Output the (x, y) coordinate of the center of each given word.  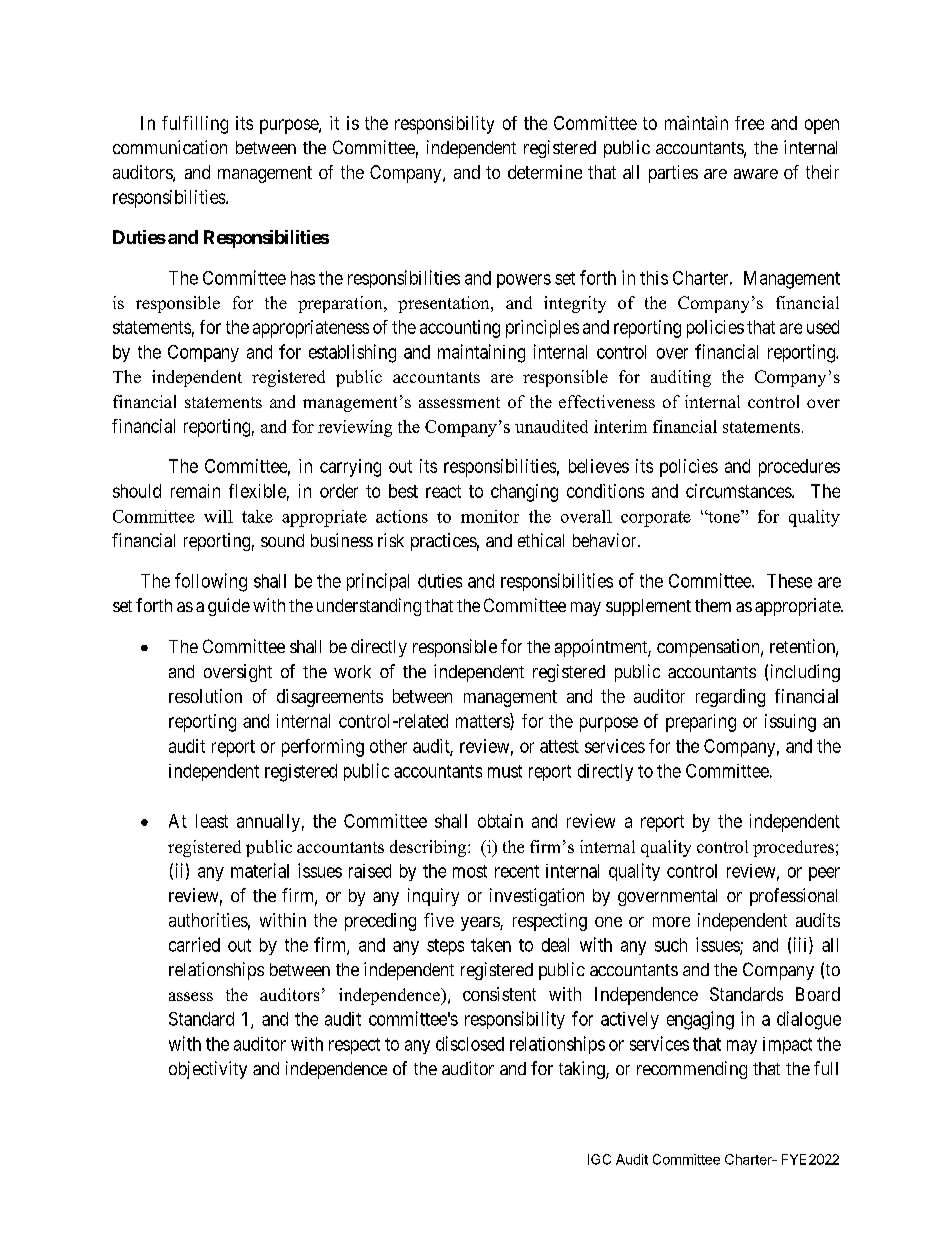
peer (824, 874)
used (823, 327)
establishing (352, 353)
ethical (541, 540)
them (713, 605)
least (212, 821)
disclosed (470, 1043)
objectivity (208, 1070)
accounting (460, 329)
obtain (500, 821)
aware (756, 174)
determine (545, 172)
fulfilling (195, 125)
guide (229, 607)
